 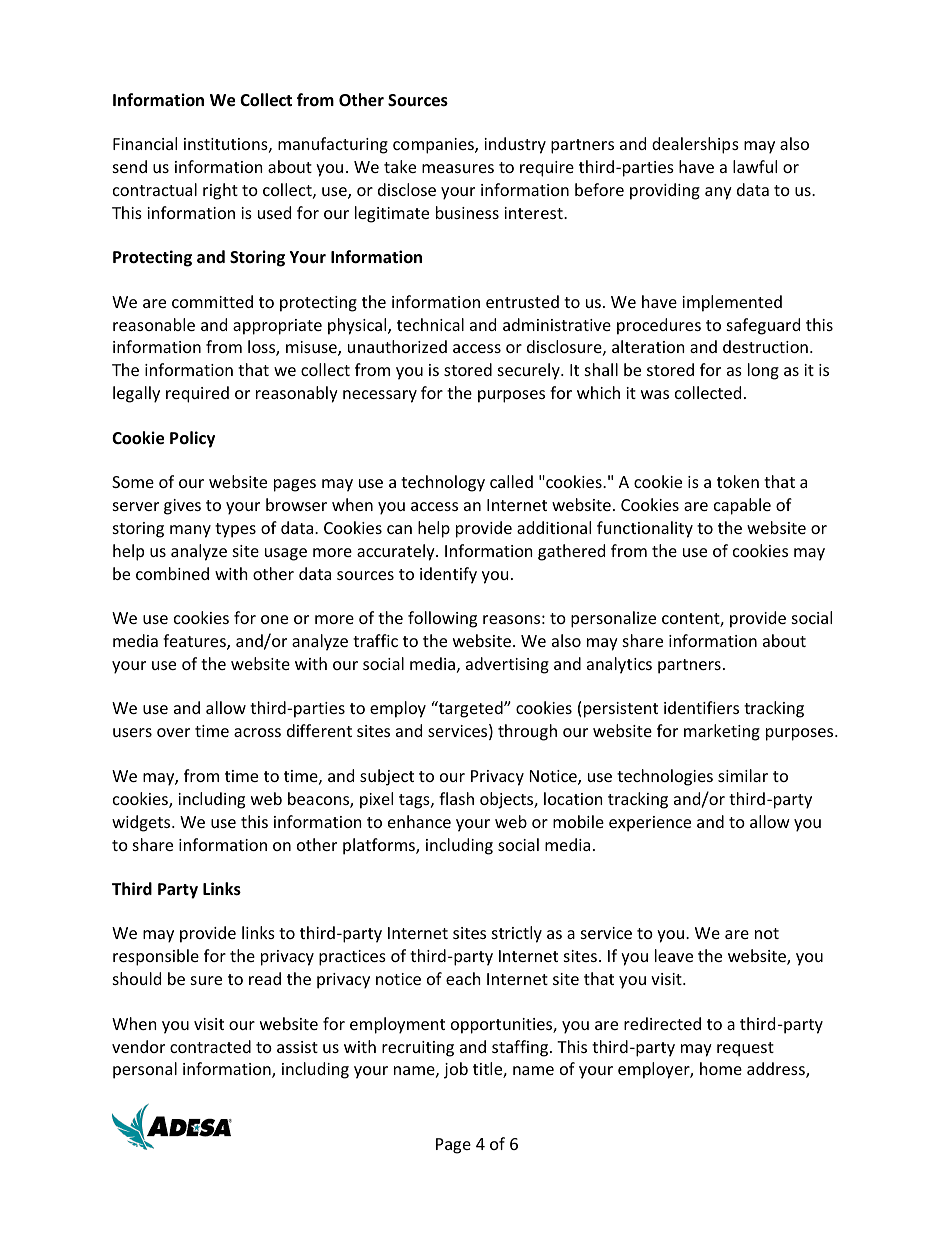 I want to click on features, so click(x=195, y=642).
